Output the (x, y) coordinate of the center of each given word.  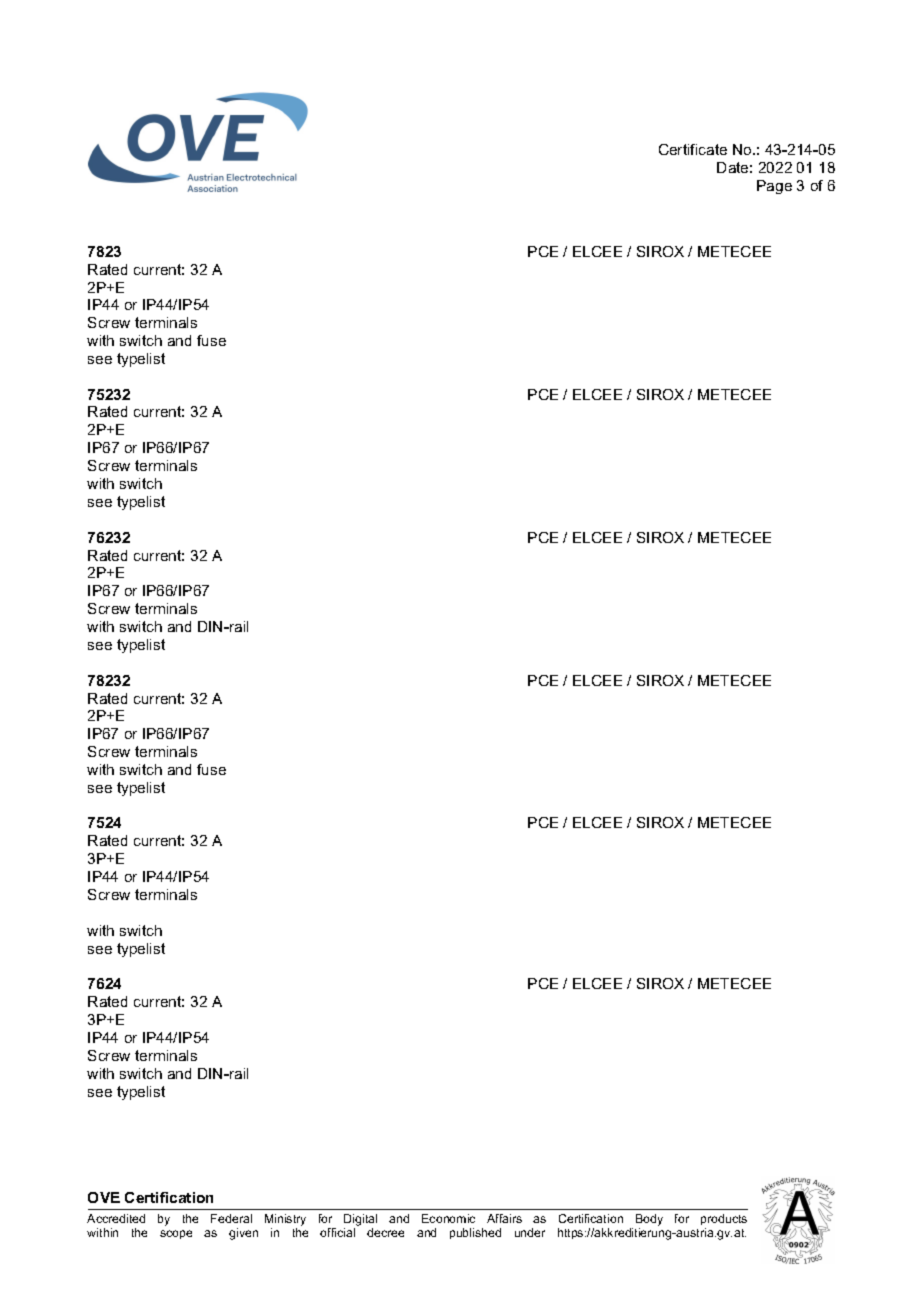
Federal (231, 1218)
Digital (360, 1220)
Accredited (116, 1218)
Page (774, 187)
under (530, 1232)
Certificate (693, 149)
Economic (448, 1218)
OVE (104, 1197)
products (724, 1219)
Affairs (504, 1218)
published (475, 1233)
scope (176, 1234)
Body (649, 1220)
